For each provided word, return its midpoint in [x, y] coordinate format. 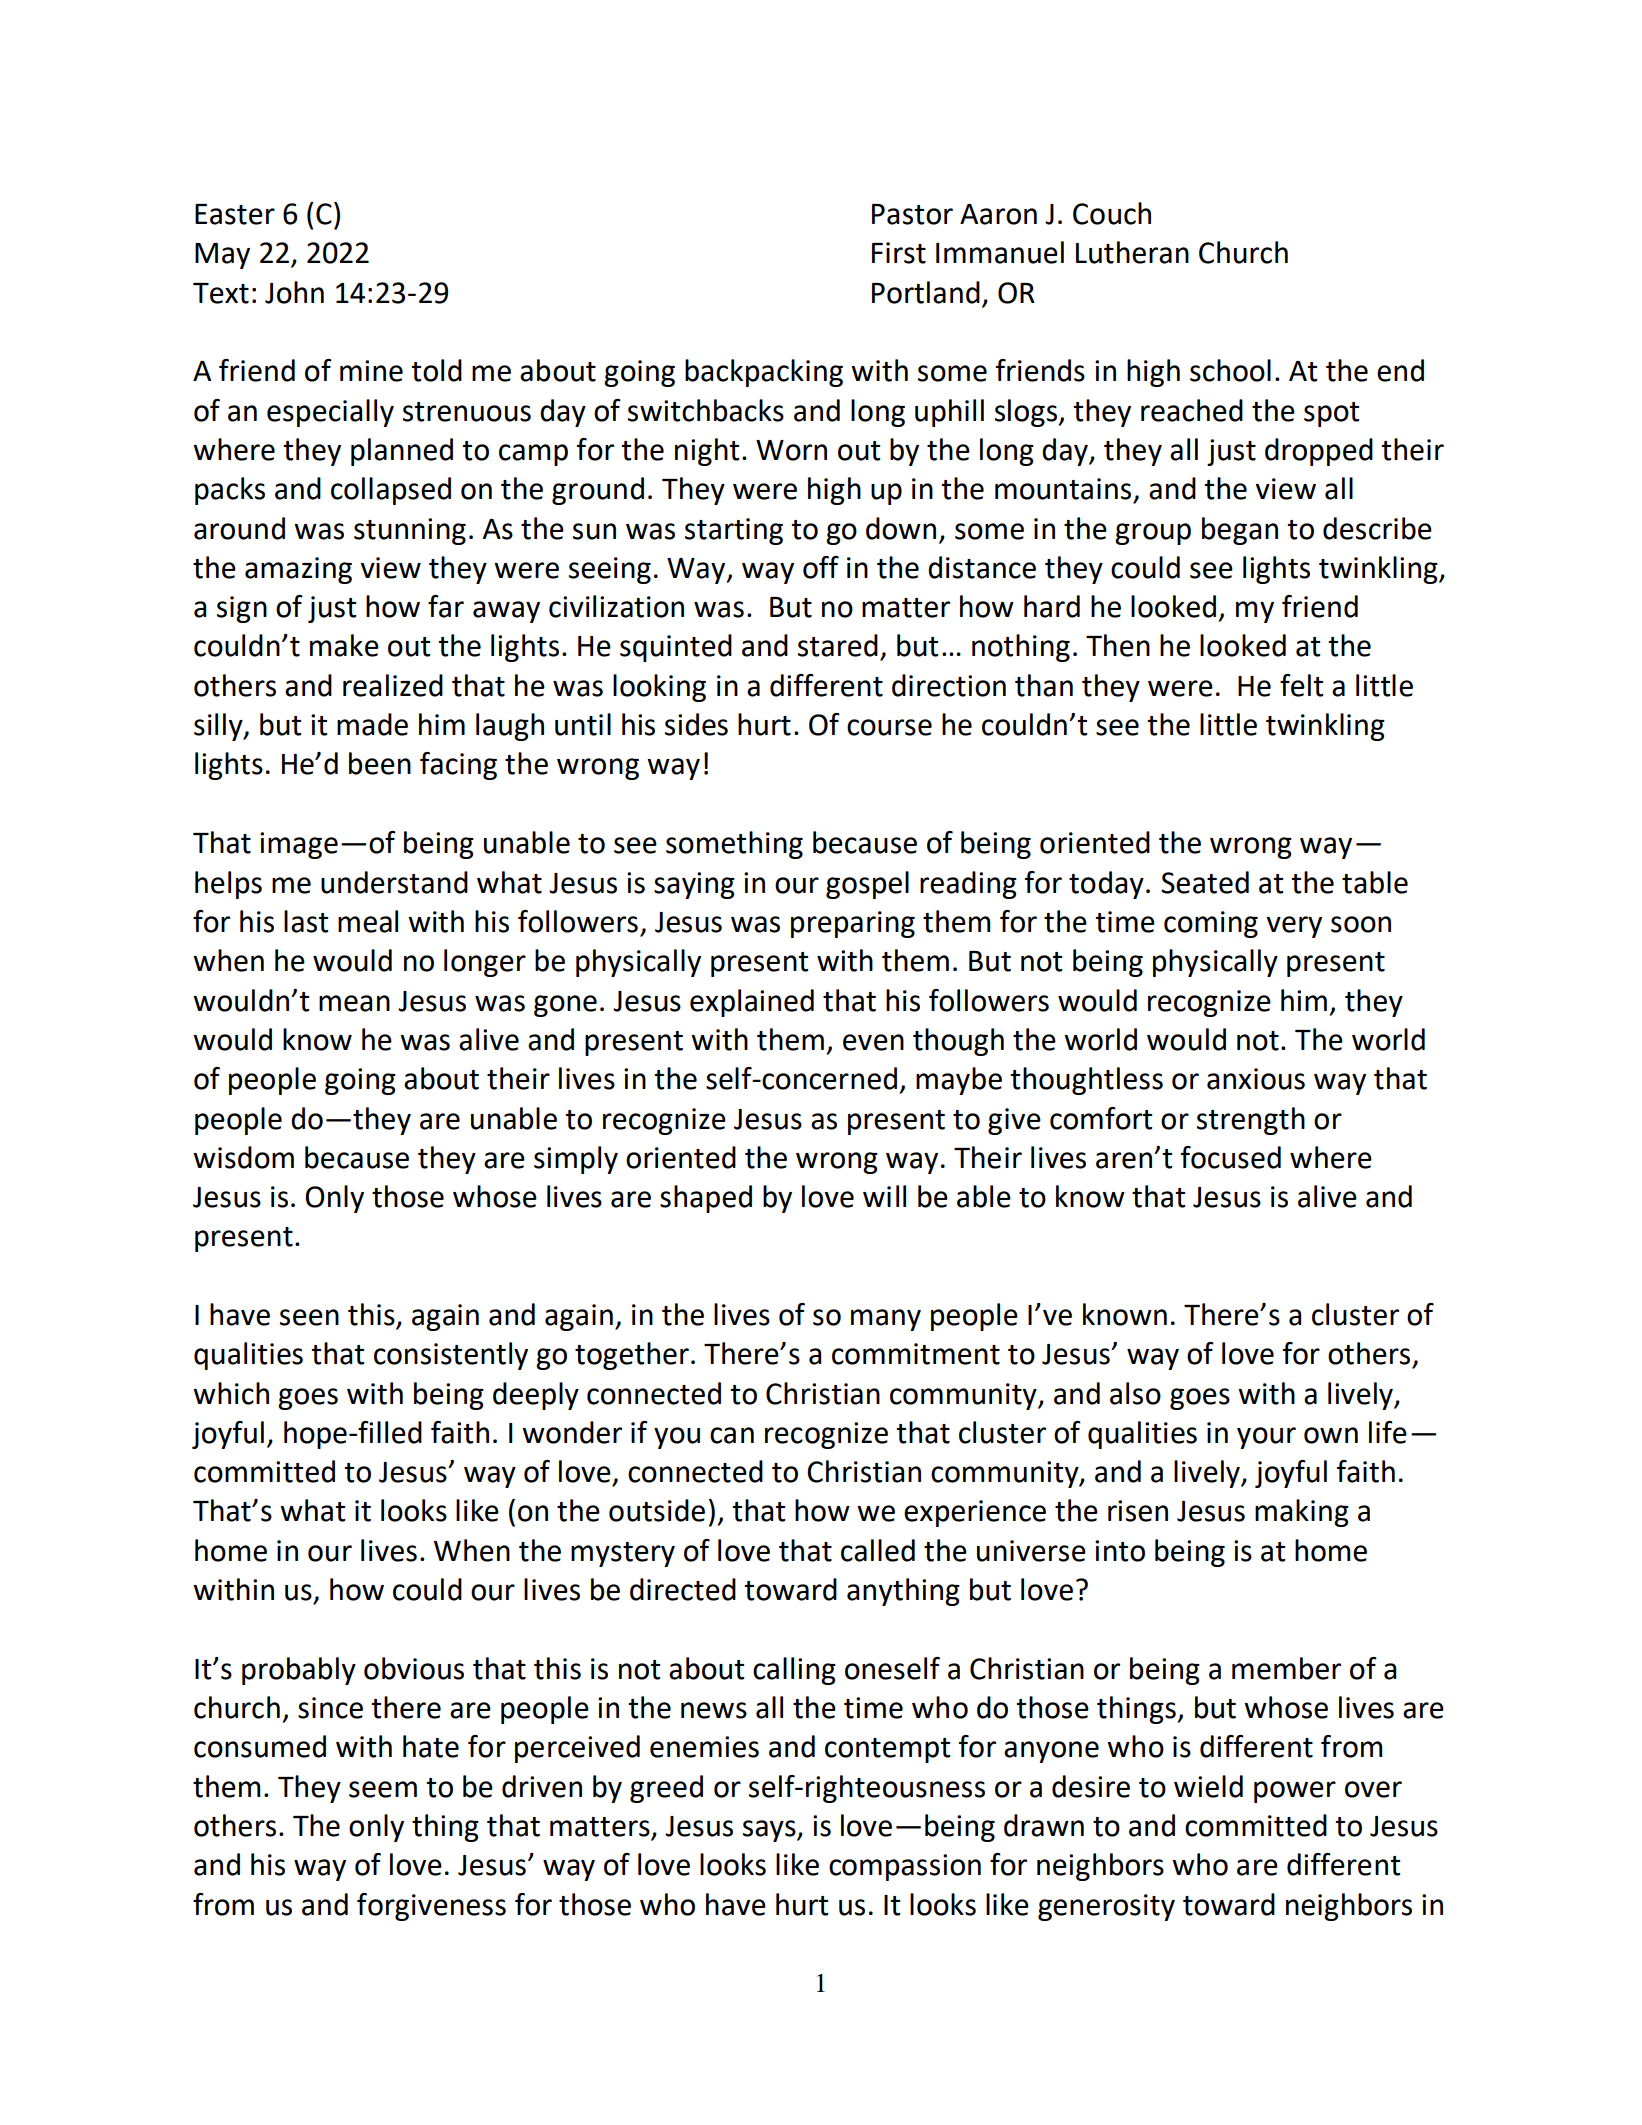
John [294, 292]
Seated [1205, 882]
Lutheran [1132, 252]
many [886, 1320]
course [889, 727]
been [380, 763]
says [770, 1831]
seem [383, 1789]
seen [309, 1317]
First [899, 253]
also [1135, 1393]
